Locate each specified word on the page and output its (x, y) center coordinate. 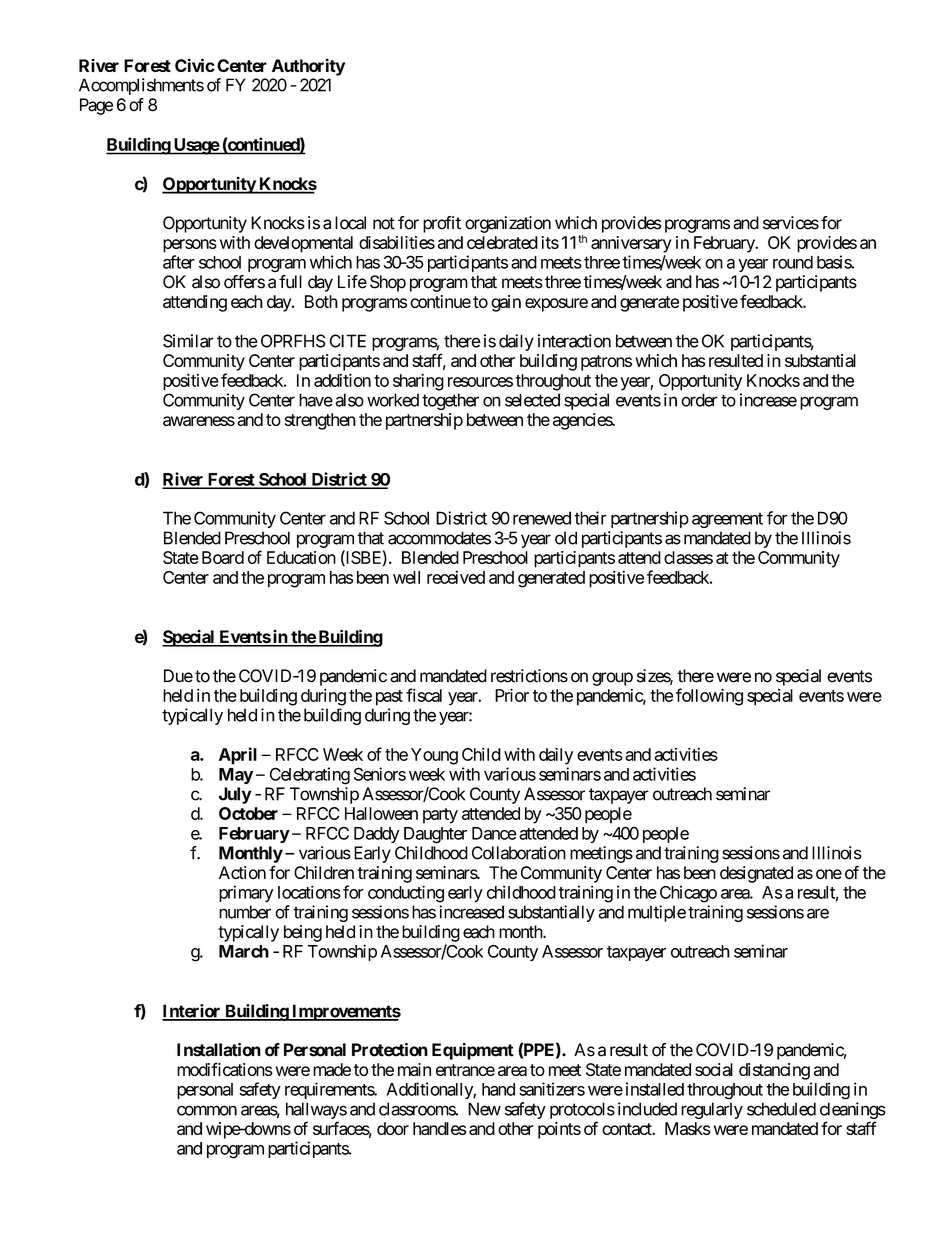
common (207, 1110)
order (699, 400)
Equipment (473, 1051)
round (793, 262)
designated (756, 874)
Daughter (435, 835)
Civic (195, 65)
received (456, 577)
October (248, 813)
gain (506, 303)
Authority (308, 67)
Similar (188, 341)
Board (223, 557)
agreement (727, 520)
